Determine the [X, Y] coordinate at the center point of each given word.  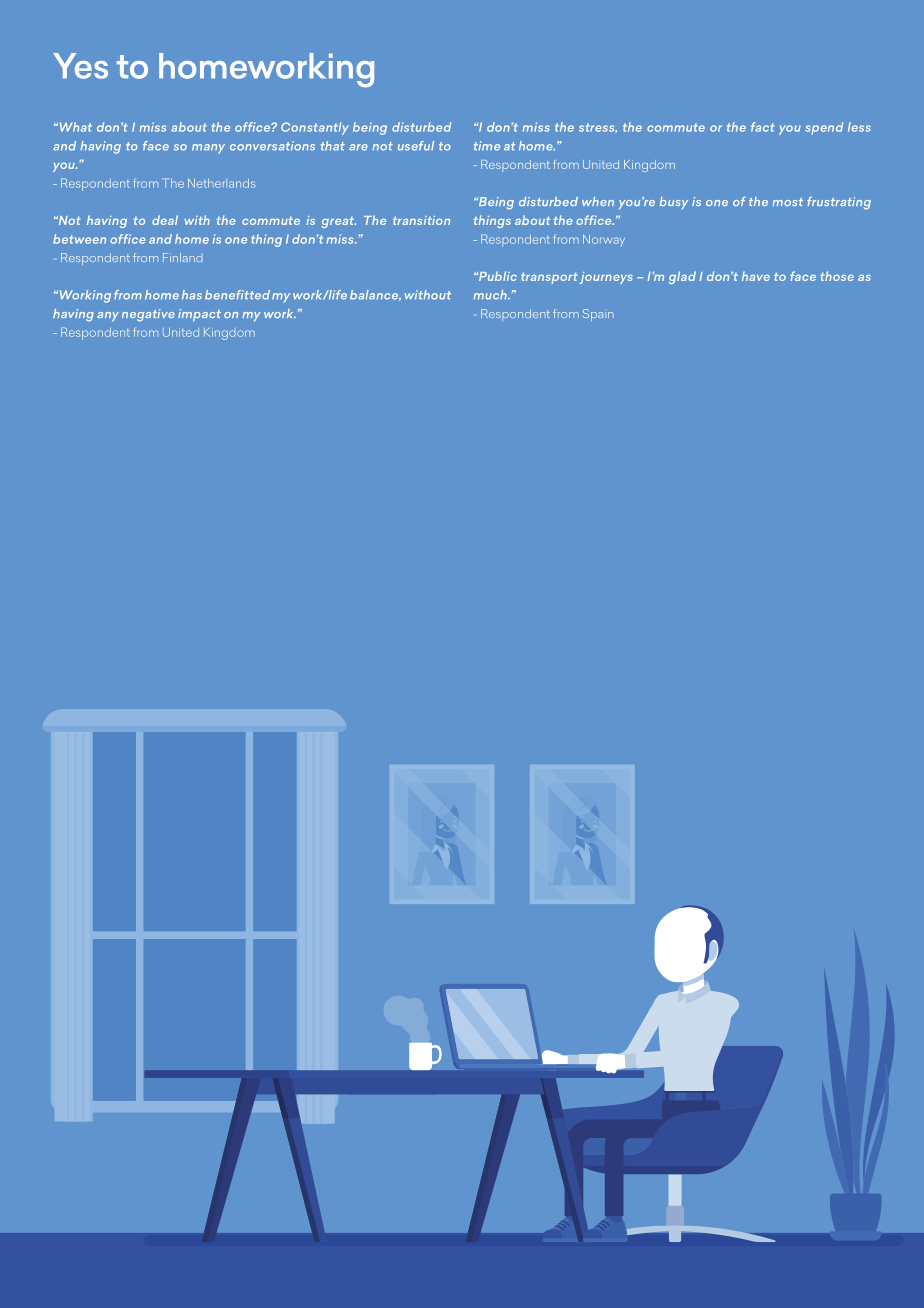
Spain [598, 315]
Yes [80, 66]
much [491, 295]
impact [199, 315]
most [788, 202]
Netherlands [221, 183]
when [598, 201]
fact [762, 127]
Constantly [315, 128]
